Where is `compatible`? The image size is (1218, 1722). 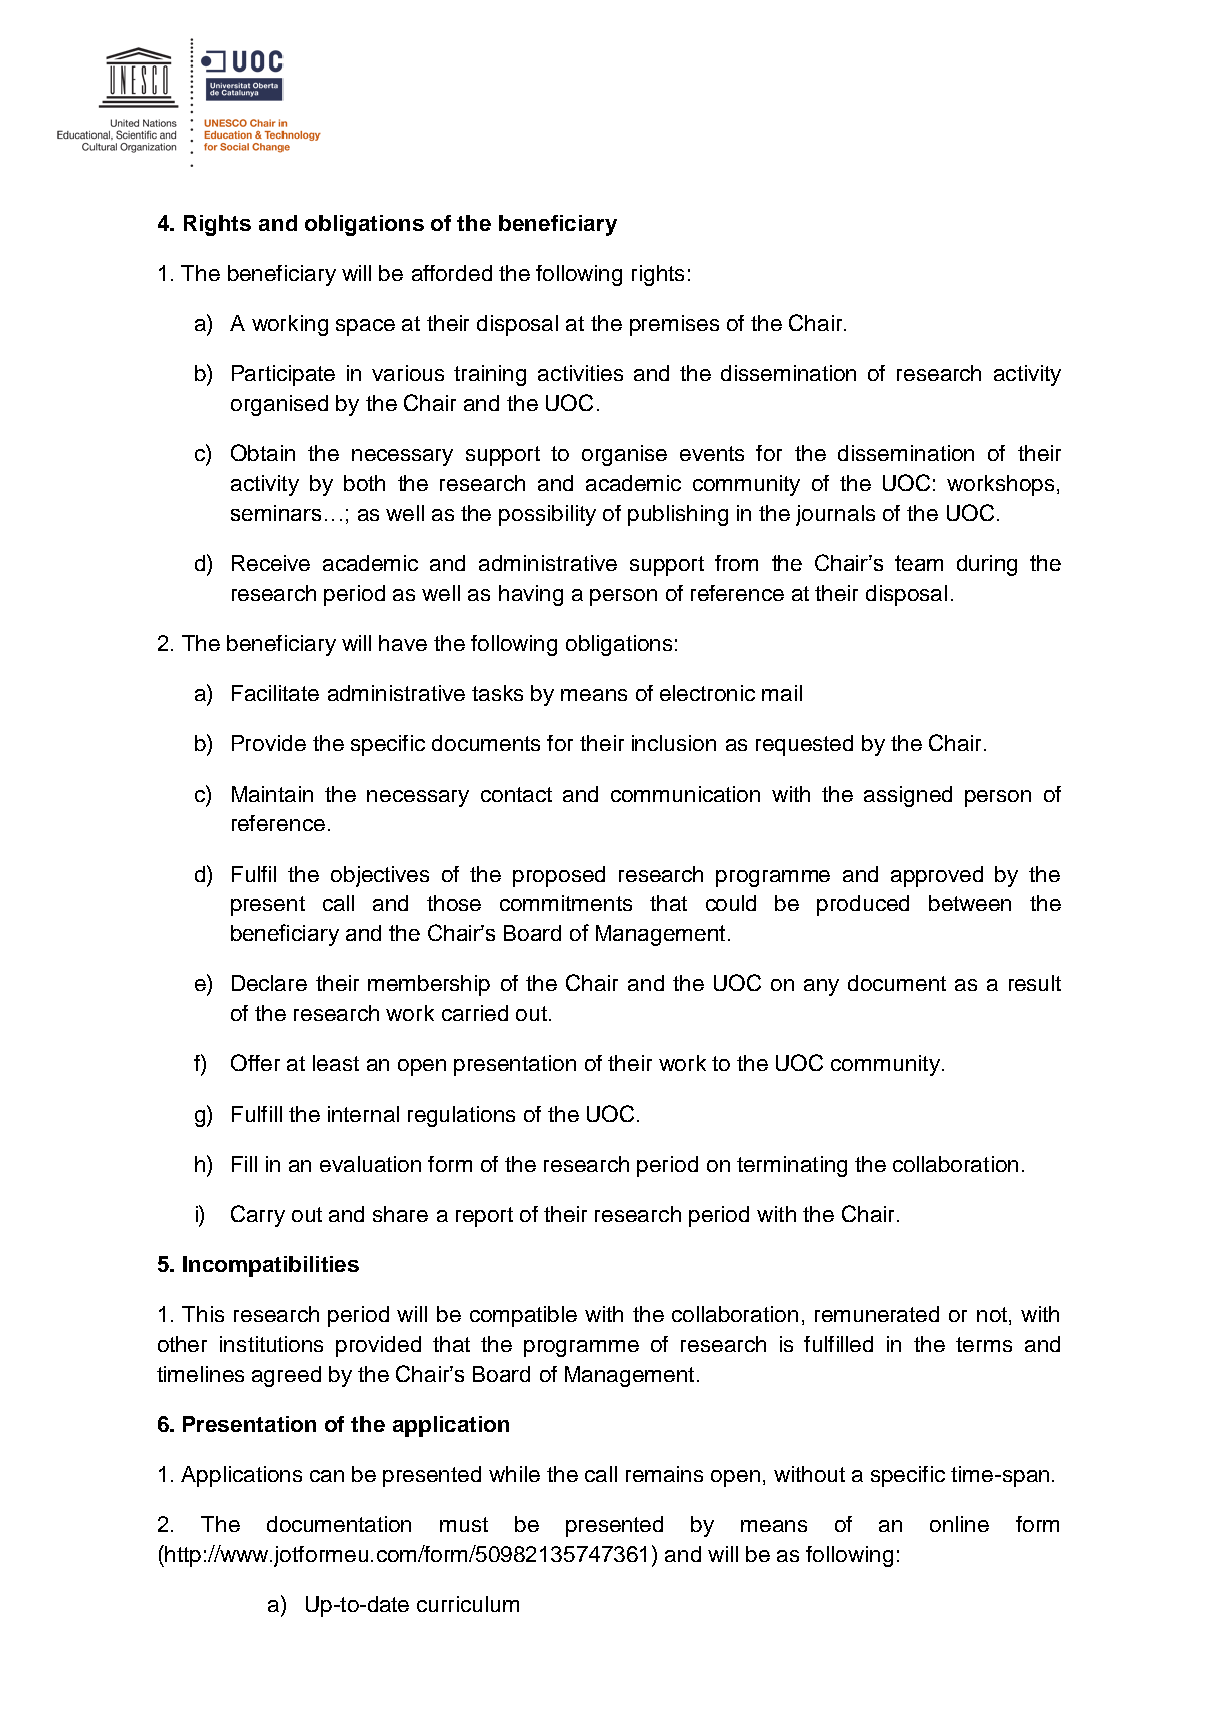 compatible is located at coordinates (523, 1316).
